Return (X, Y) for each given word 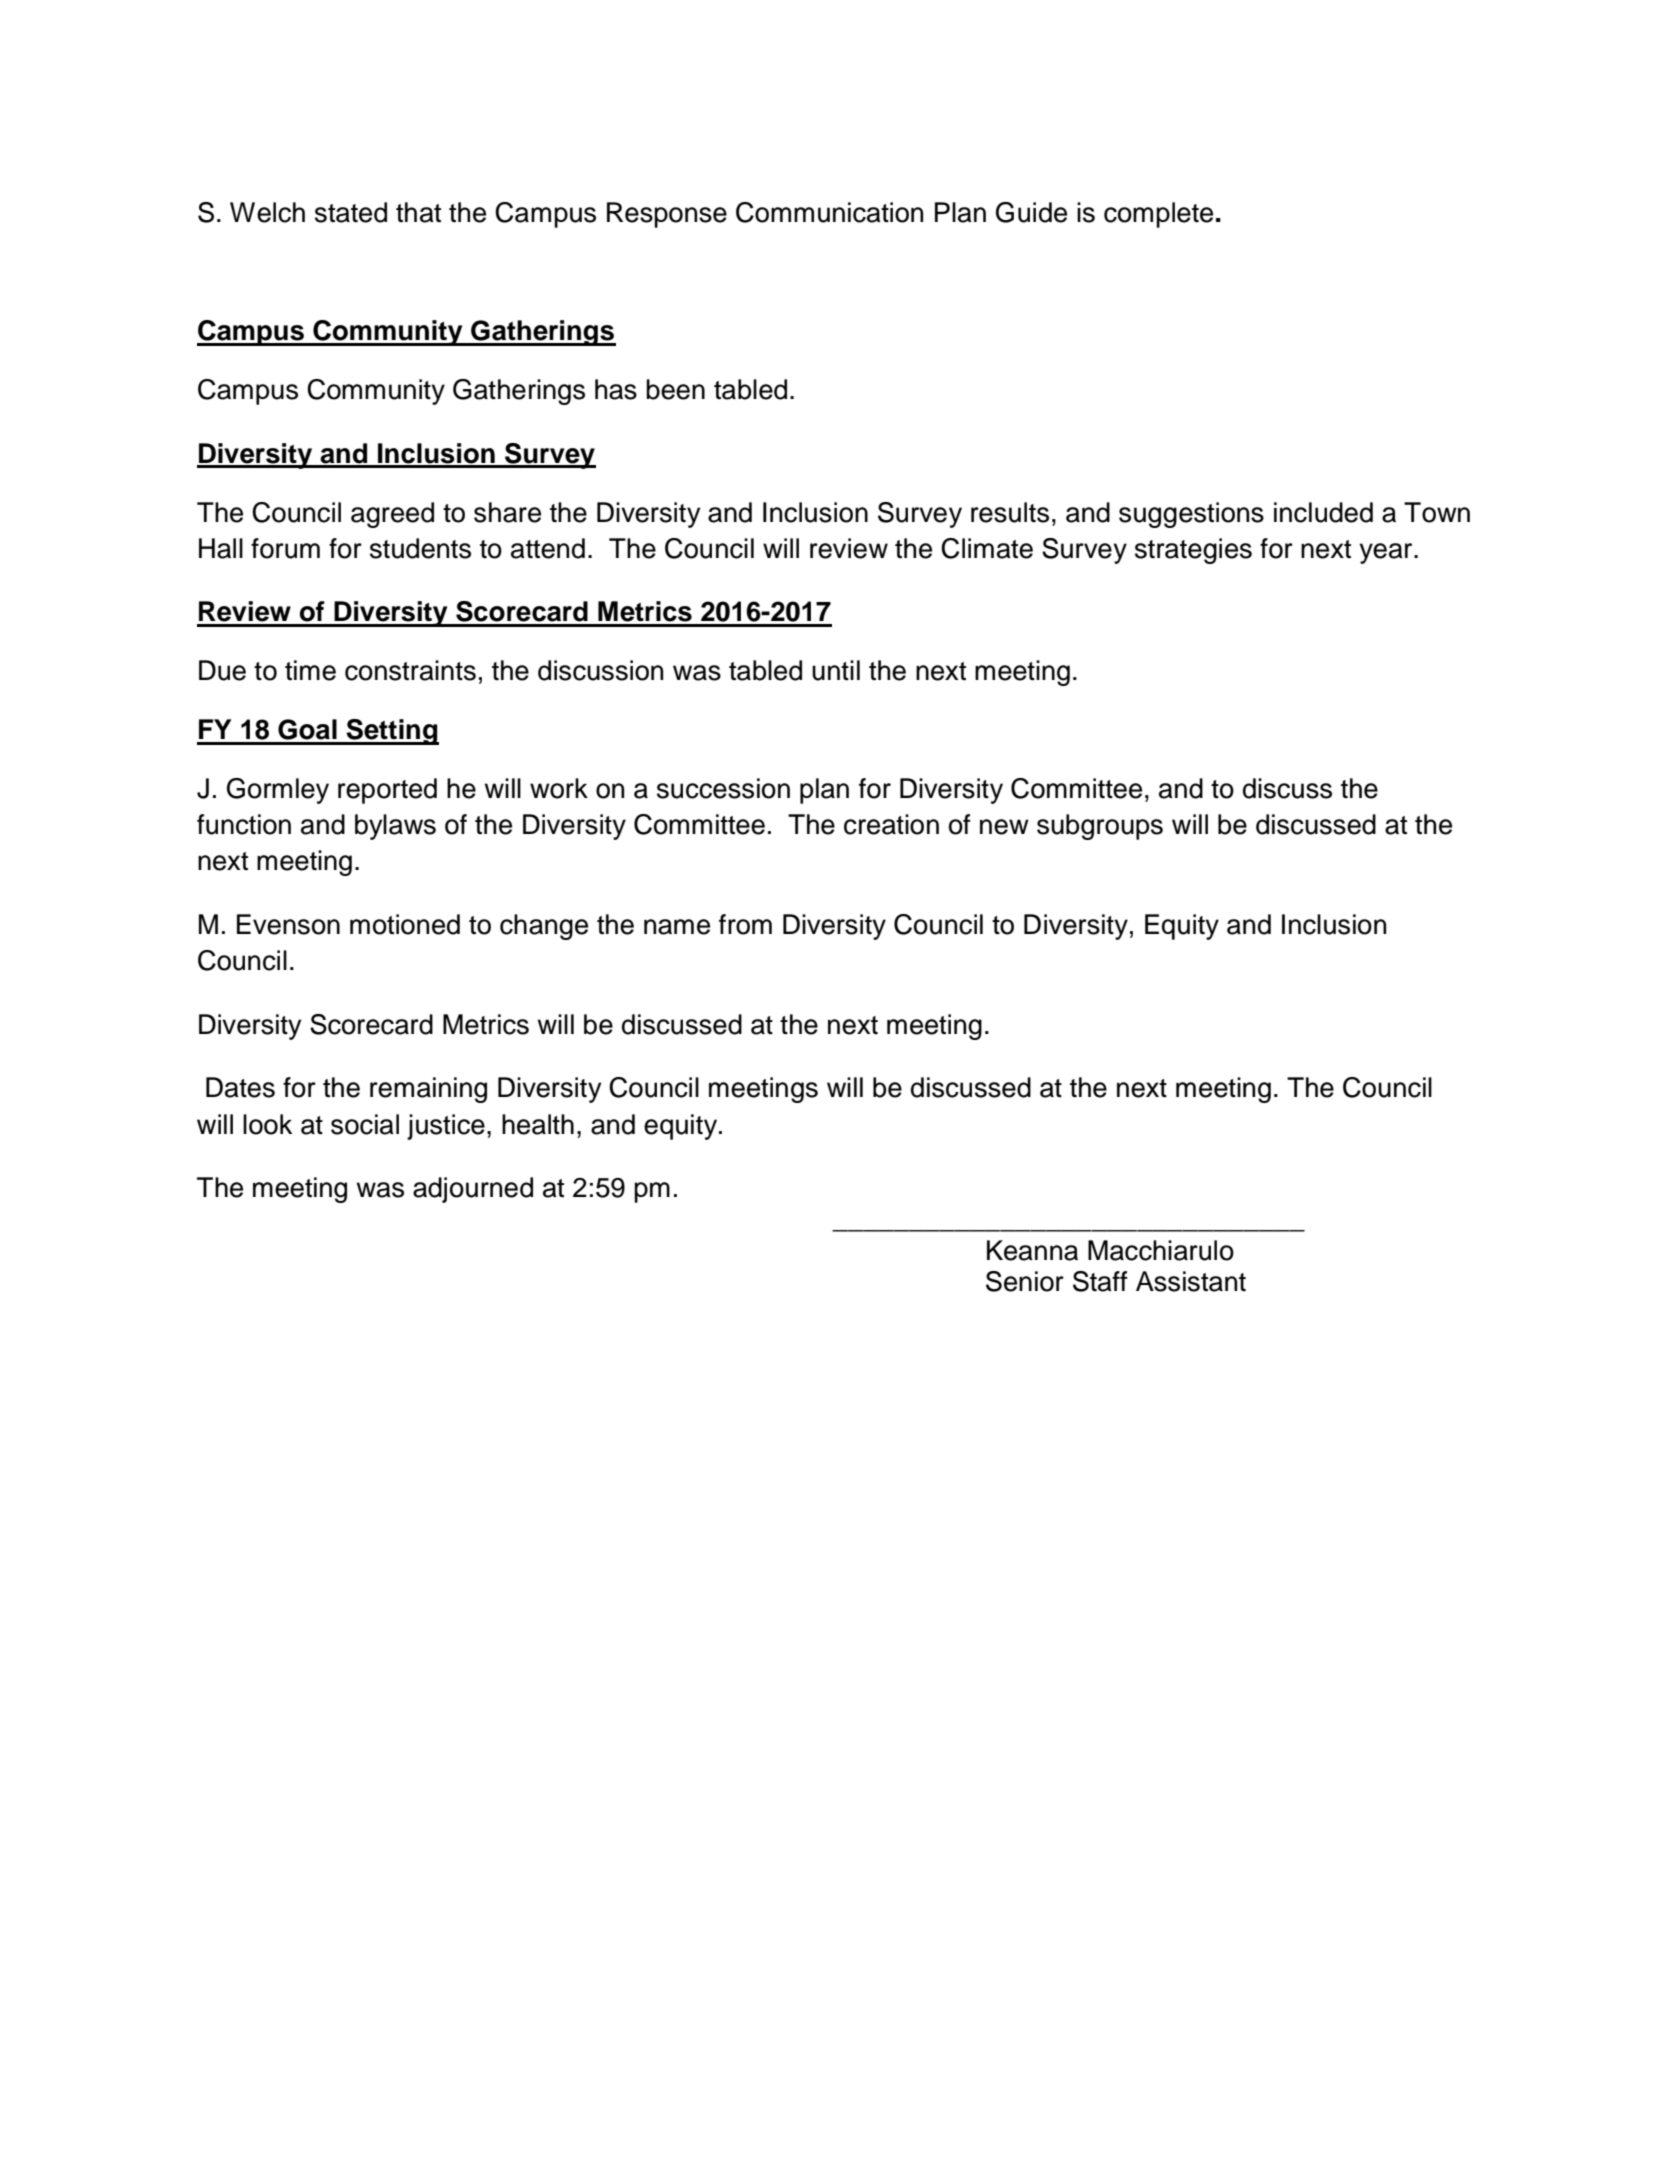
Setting (391, 732)
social (365, 1124)
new (1004, 827)
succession (723, 788)
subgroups (1100, 827)
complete (1158, 215)
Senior (1025, 1281)
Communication (829, 212)
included (1323, 512)
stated (351, 212)
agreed (392, 515)
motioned (405, 924)
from (745, 924)
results (1010, 512)
